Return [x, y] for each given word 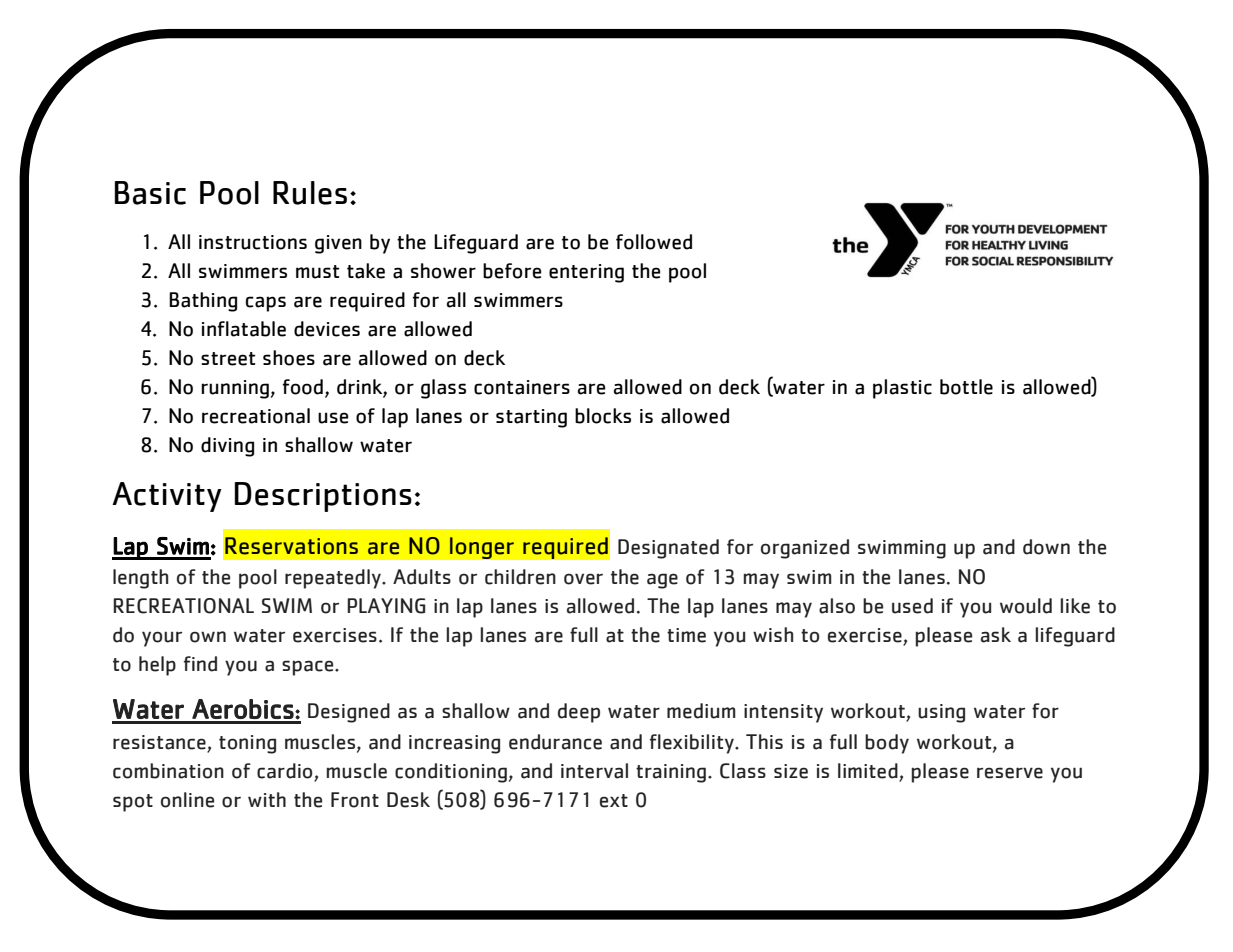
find [200, 664]
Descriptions [323, 497]
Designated [668, 549]
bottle [966, 387]
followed [654, 242]
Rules [310, 193]
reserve [1010, 773]
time [686, 635]
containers [522, 387]
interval [594, 771]
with [267, 799]
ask [996, 635]
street [228, 359]
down [1046, 547]
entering [586, 273]
